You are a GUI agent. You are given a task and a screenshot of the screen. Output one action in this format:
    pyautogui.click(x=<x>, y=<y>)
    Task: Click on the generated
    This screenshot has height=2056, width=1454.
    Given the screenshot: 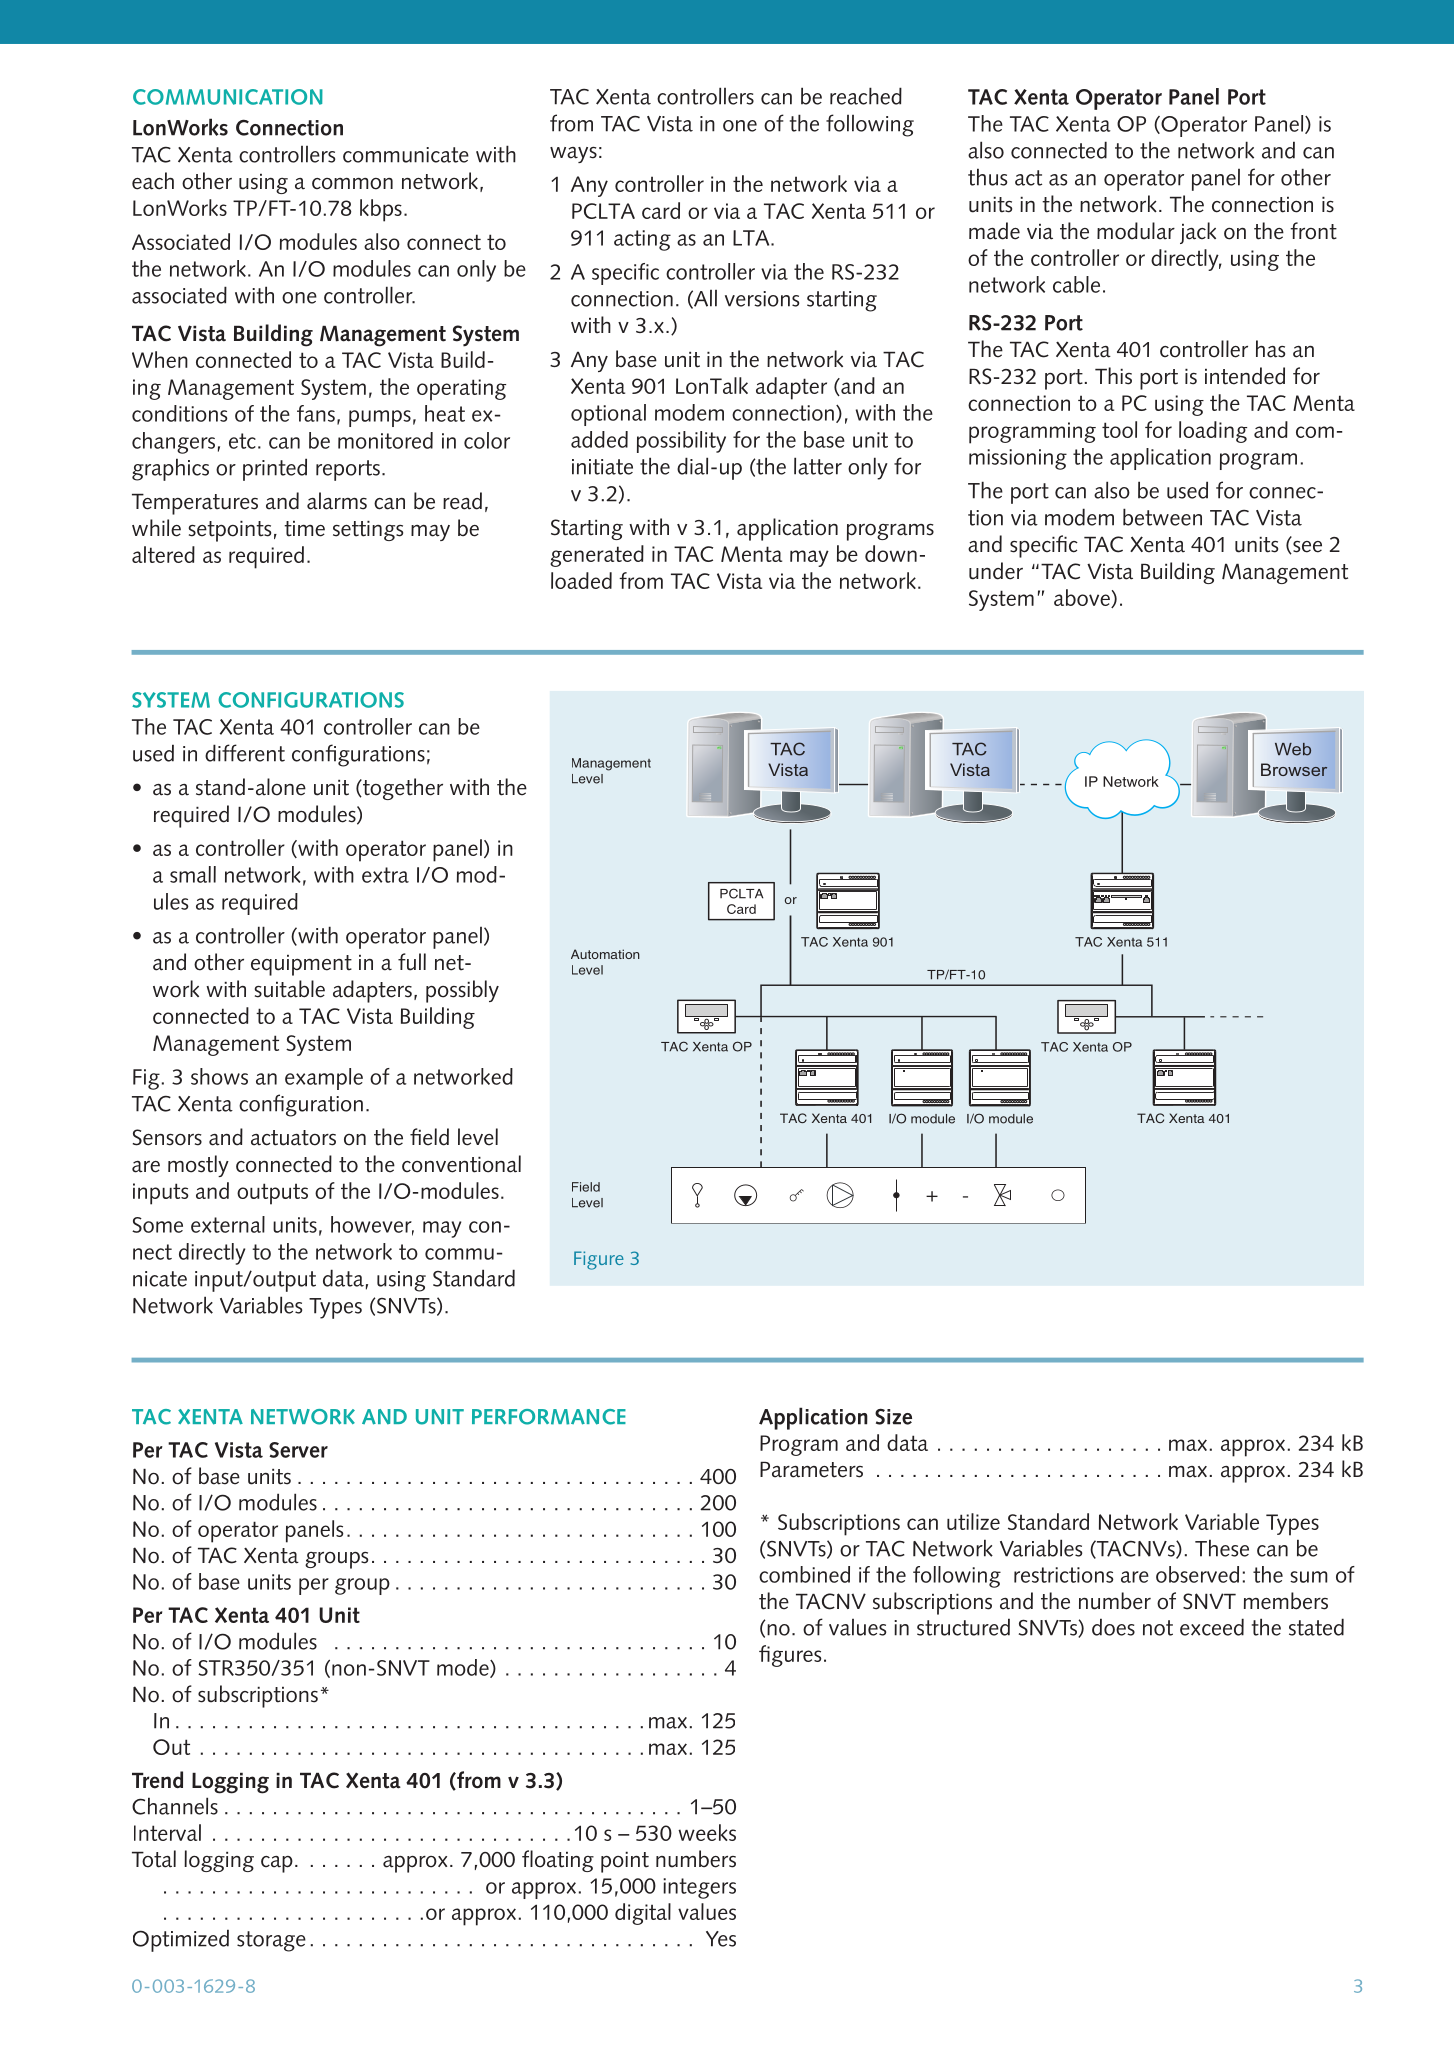 What is the action you would take?
    pyautogui.click(x=597, y=556)
